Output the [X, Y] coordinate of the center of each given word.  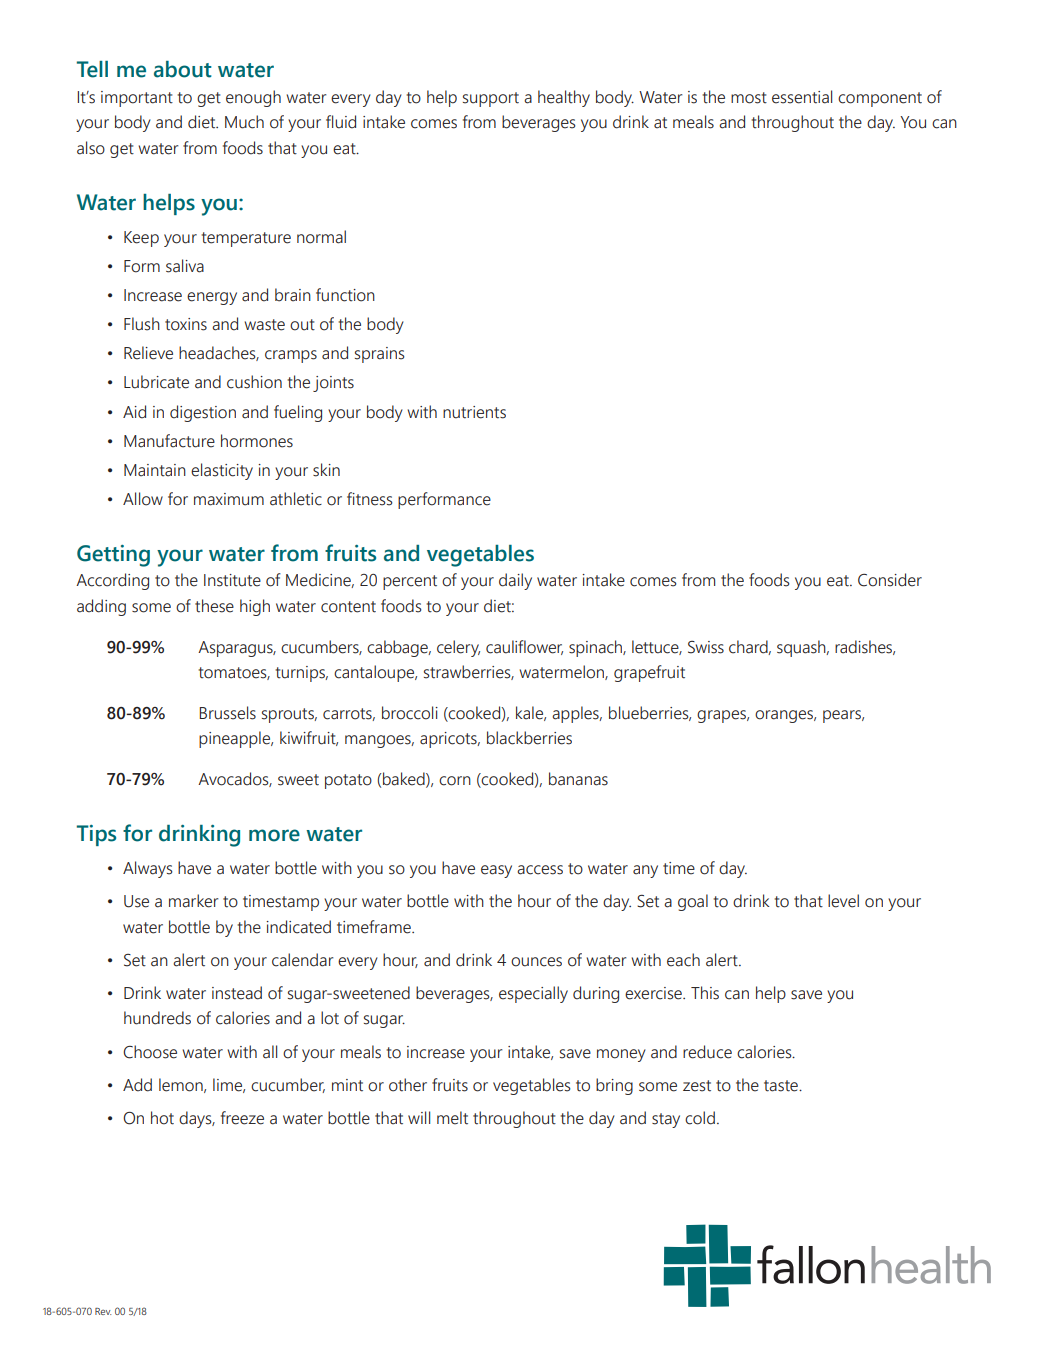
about [183, 69]
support [491, 99]
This [705, 993]
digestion [203, 413]
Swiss [706, 647]
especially [533, 994]
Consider [890, 580]
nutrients [474, 412]
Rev [103, 1311]
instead [237, 993]
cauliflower [524, 647]
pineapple [236, 739]
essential [802, 97]
